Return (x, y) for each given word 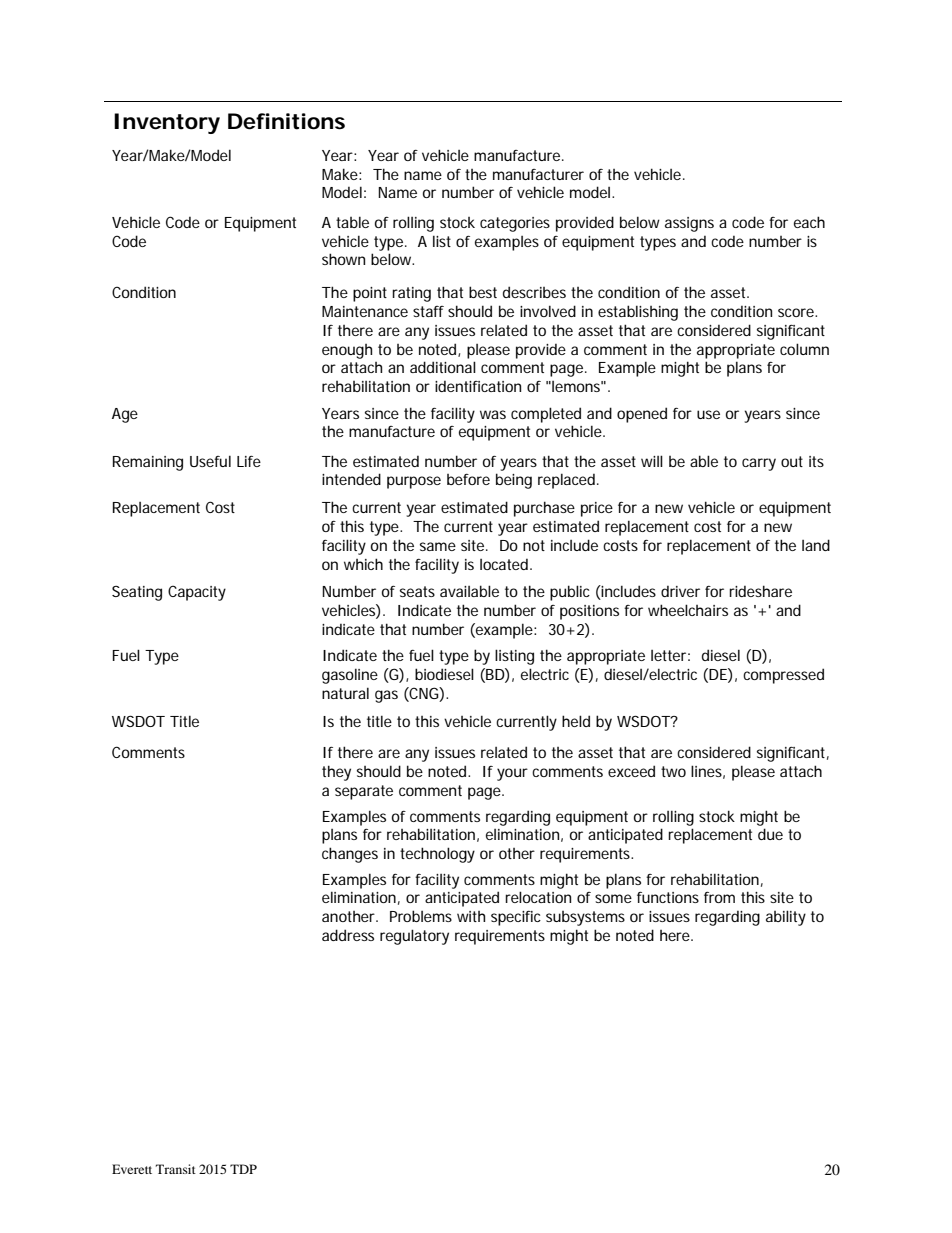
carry (759, 464)
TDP (243, 1169)
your (512, 774)
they (336, 773)
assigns (689, 224)
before (468, 479)
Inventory (167, 123)
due (770, 834)
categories (515, 224)
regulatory (414, 937)
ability (786, 918)
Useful (210, 461)
